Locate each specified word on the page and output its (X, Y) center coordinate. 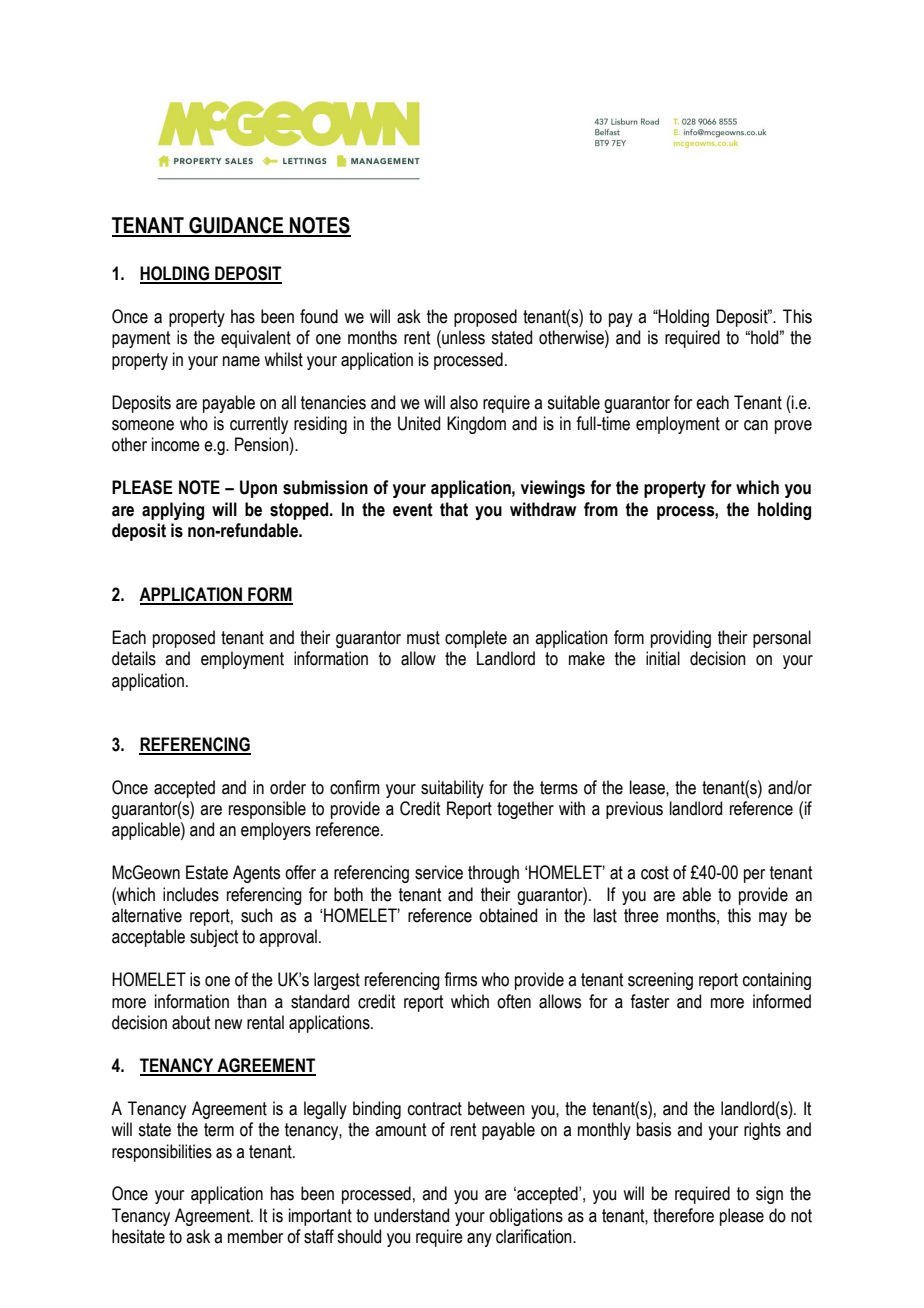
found (319, 316)
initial (663, 658)
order (288, 787)
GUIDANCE (236, 226)
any (479, 1240)
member (255, 1236)
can (756, 425)
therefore (683, 1215)
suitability (452, 789)
